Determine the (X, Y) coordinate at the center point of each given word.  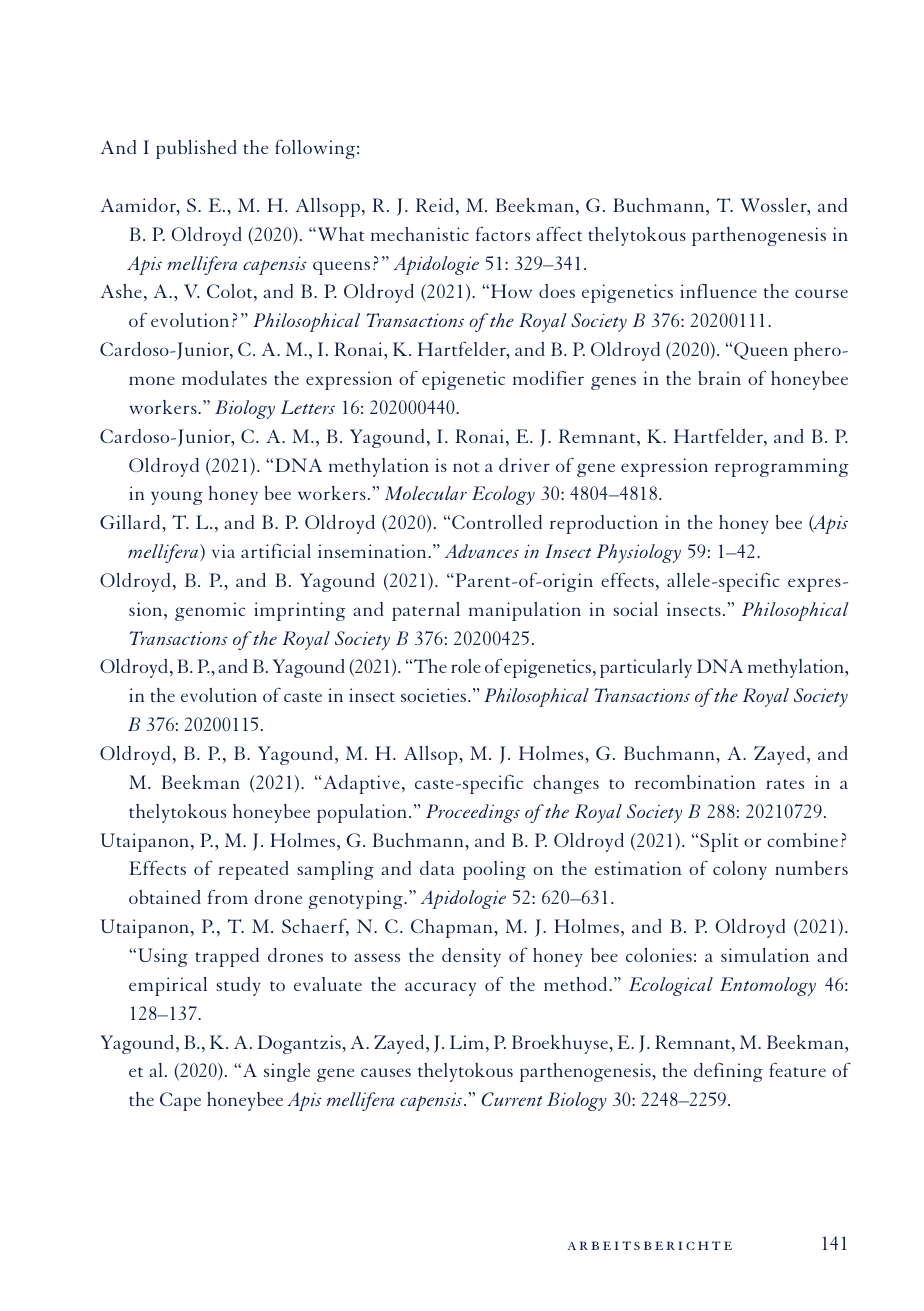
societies (435, 695)
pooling (494, 870)
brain (719, 378)
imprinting (300, 611)
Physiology (639, 553)
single (287, 1072)
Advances (482, 551)
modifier (548, 377)
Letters (308, 407)
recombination (695, 782)
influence (718, 290)
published (196, 149)
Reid (434, 205)
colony (740, 870)
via (223, 551)
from (228, 896)
